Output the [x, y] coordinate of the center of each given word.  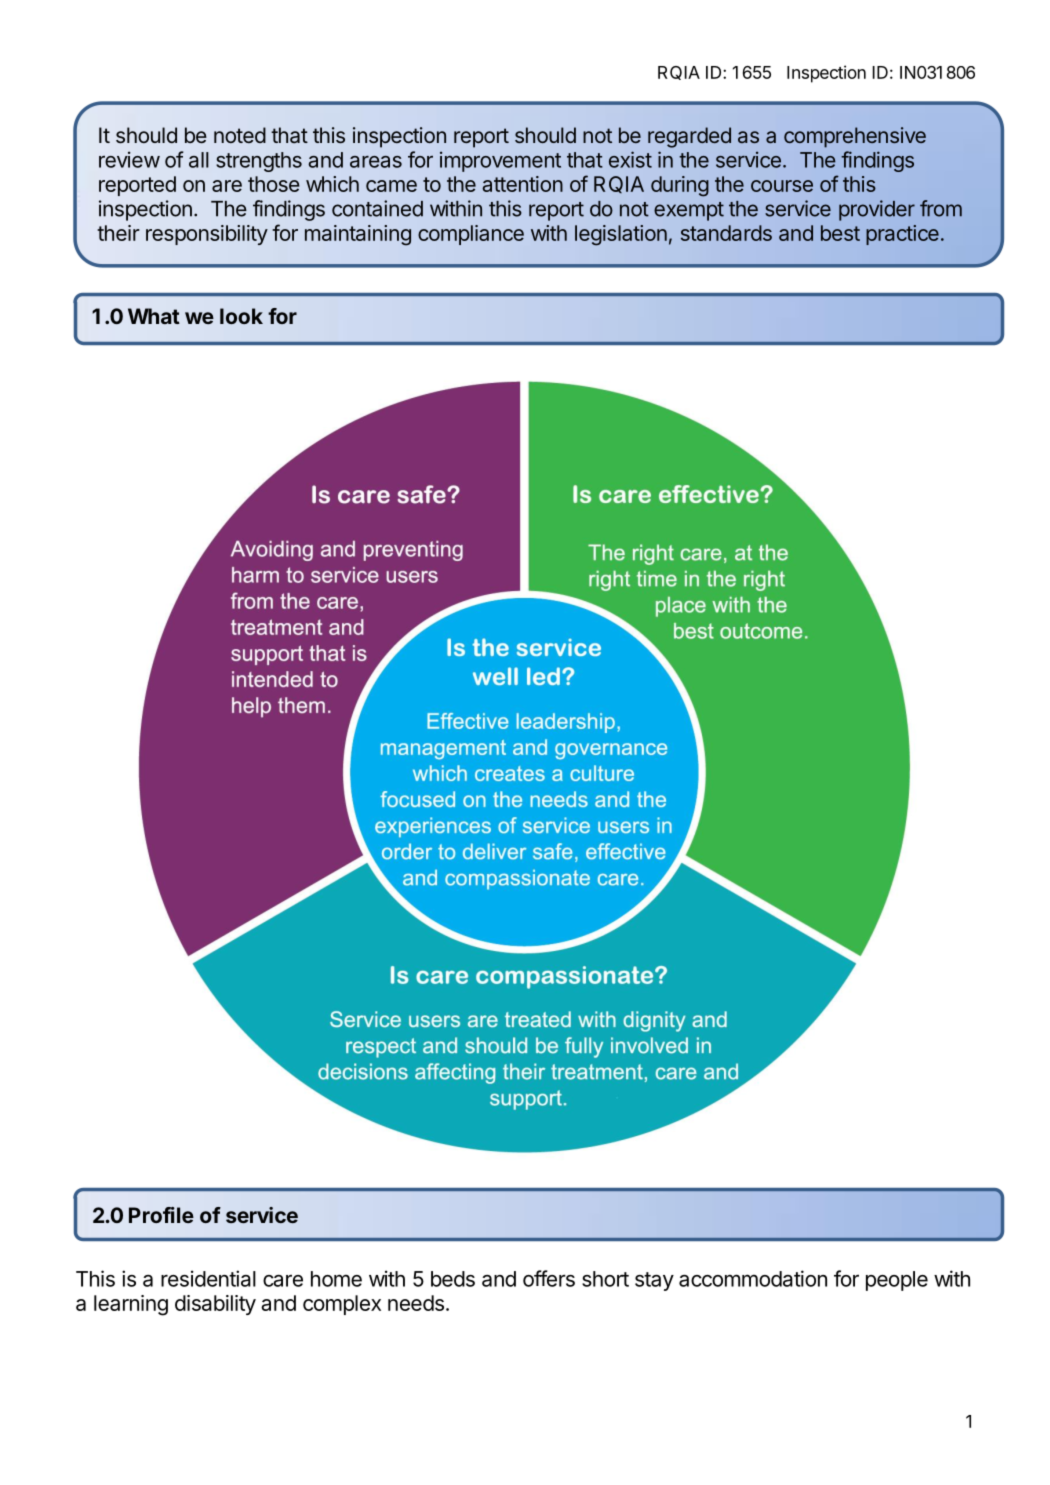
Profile [161, 1215]
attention [522, 184]
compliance [471, 235]
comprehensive [855, 137]
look [241, 316]
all [199, 160]
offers [549, 1278]
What [154, 316]
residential [208, 1278]
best [840, 233]
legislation [621, 235]
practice [902, 235]
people [897, 1281]
